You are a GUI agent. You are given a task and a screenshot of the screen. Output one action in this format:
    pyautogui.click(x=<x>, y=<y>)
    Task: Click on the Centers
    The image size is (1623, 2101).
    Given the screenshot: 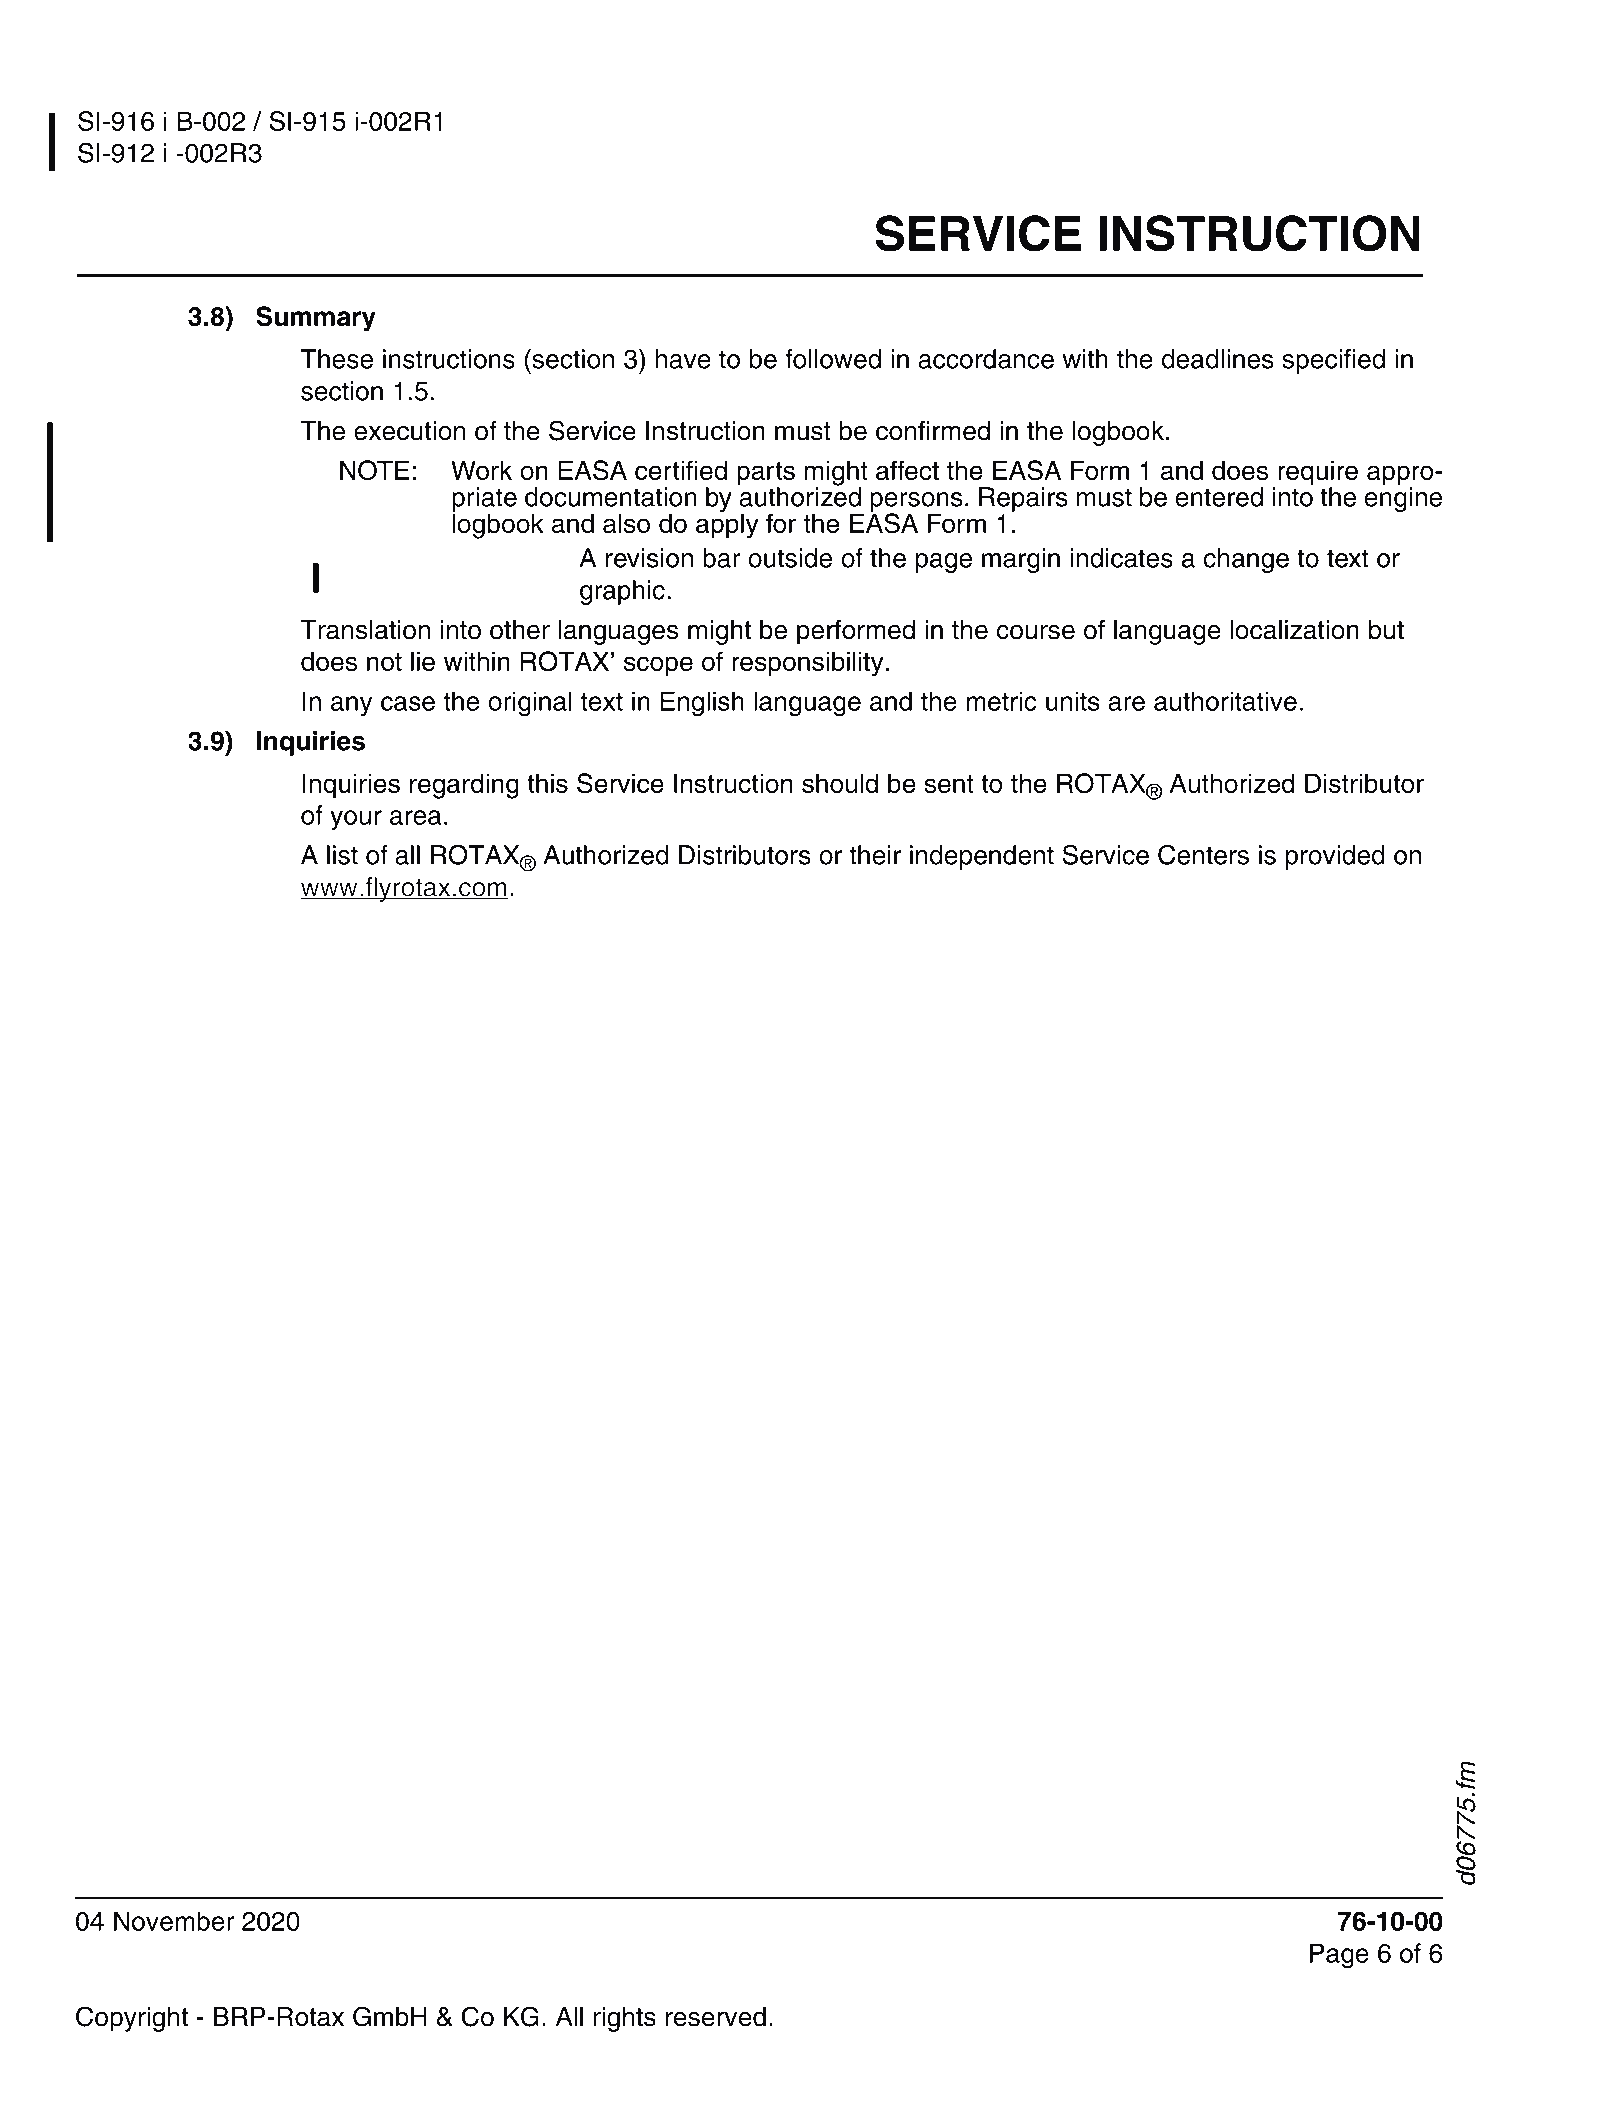 What is the action you would take?
    pyautogui.click(x=1203, y=854)
